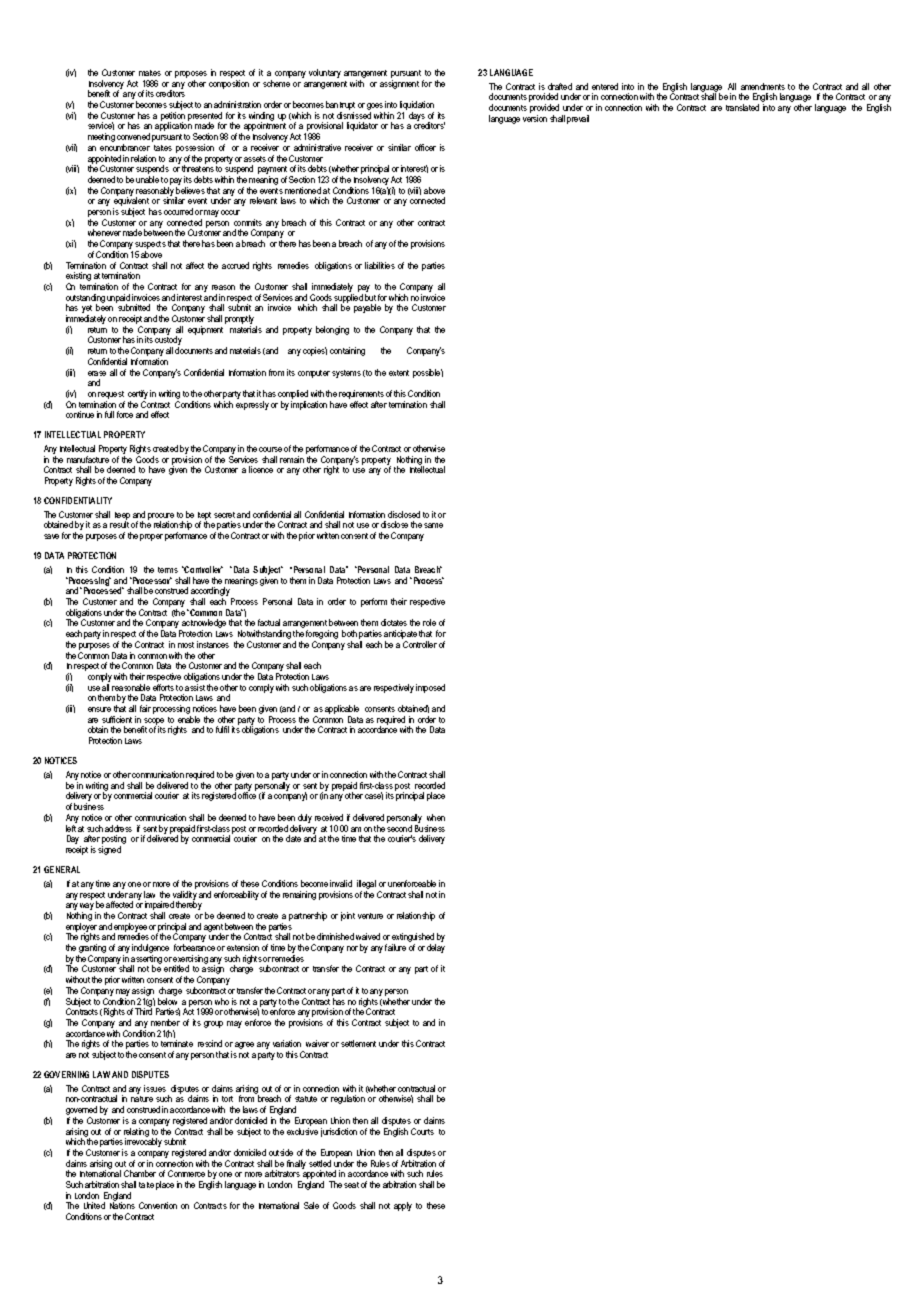 This screenshot has width=924, height=1308. What do you see at coordinates (416, 107) in the screenshot?
I see `liquidation` at bounding box center [416, 107].
